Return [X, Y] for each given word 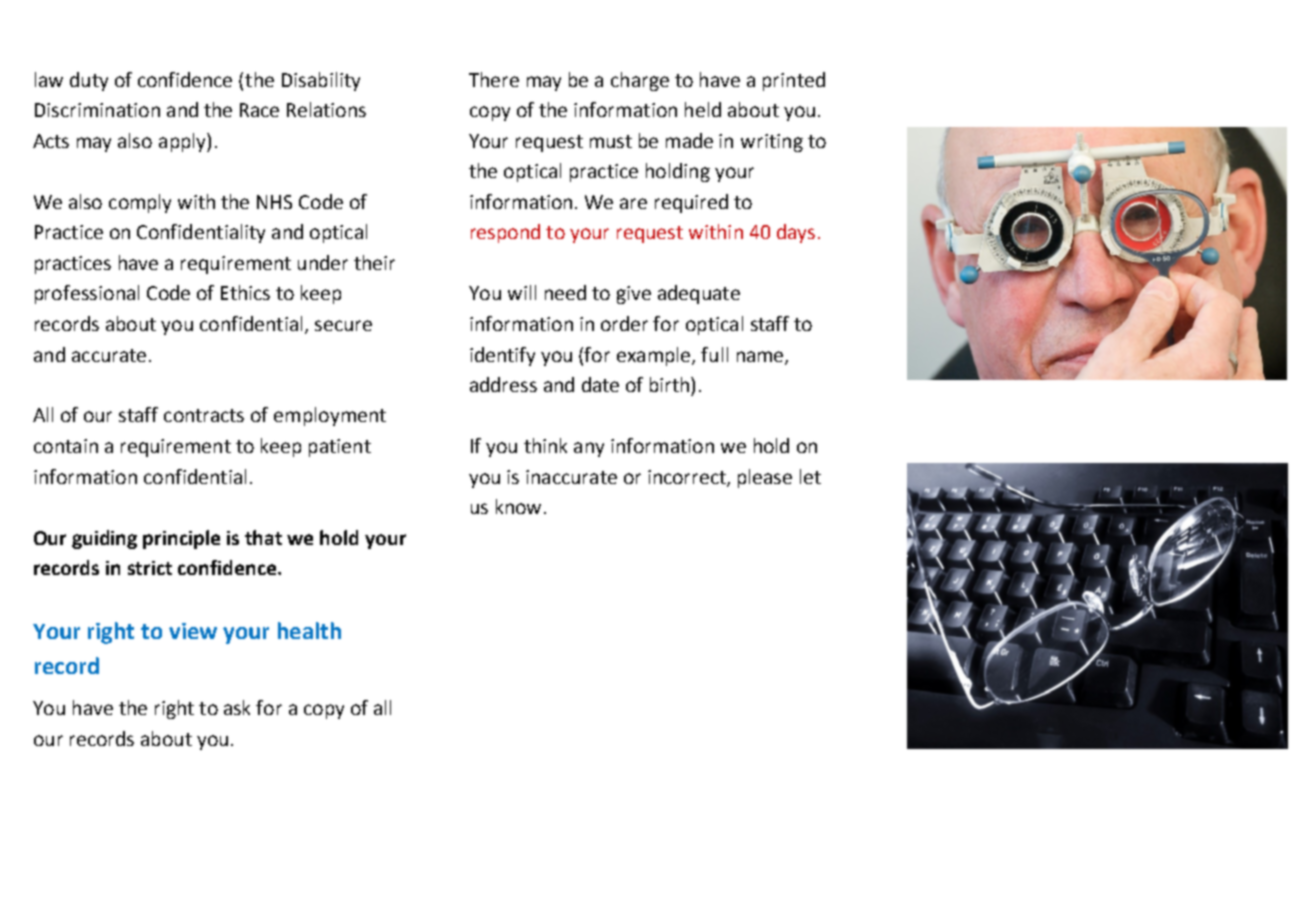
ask [237, 707]
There [494, 79]
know [518, 506]
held [703, 109]
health [309, 630]
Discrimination [97, 110]
